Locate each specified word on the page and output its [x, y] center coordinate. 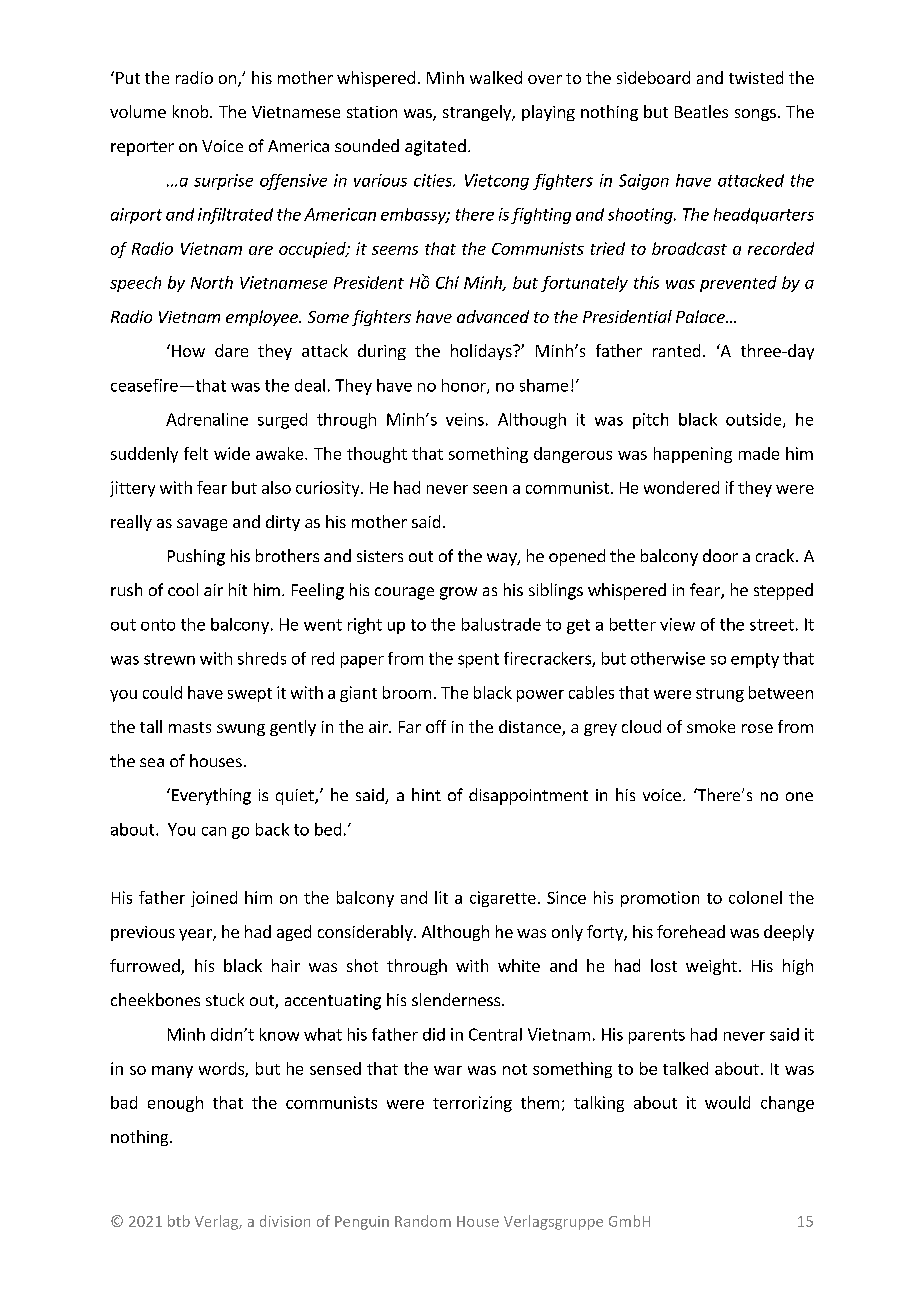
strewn [169, 659]
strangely [478, 113]
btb [179, 1221]
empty [755, 660]
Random [423, 1221]
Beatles [701, 111]
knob [192, 111]
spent [478, 660]
